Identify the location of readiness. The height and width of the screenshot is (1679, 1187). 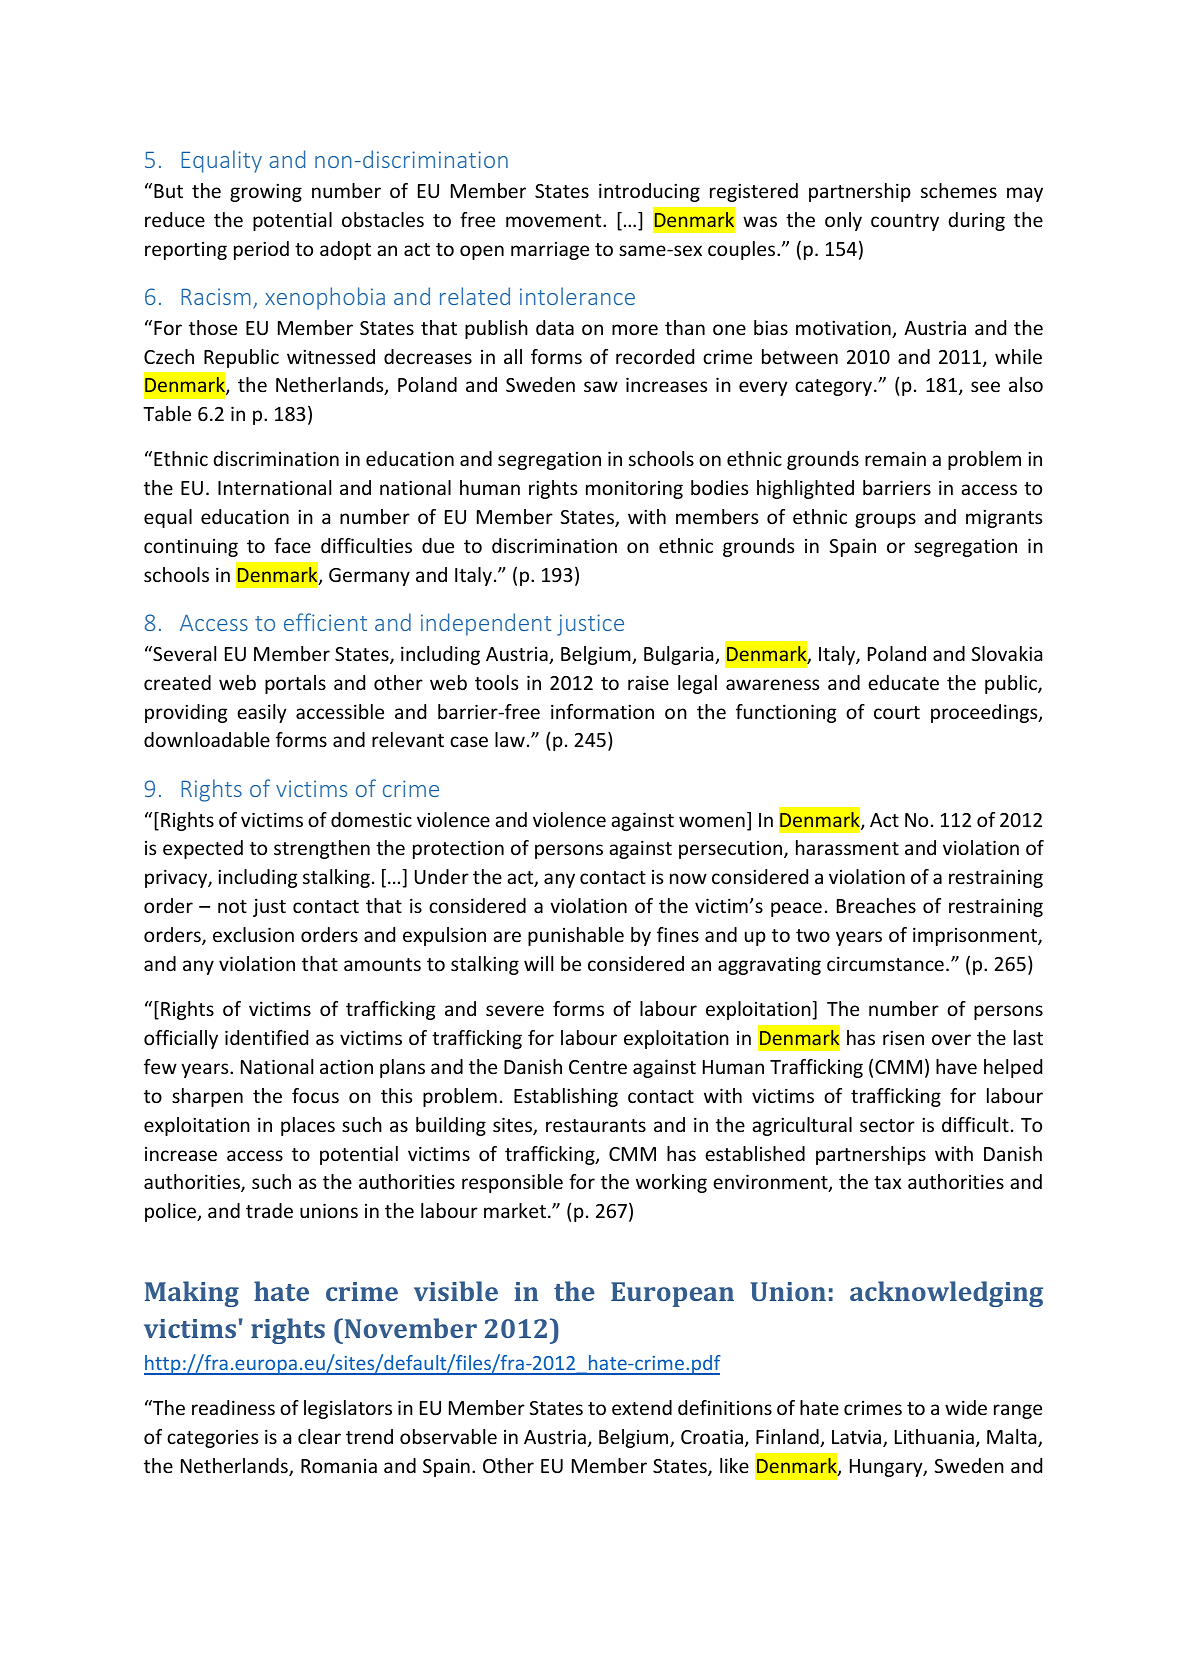
(233, 1407).
